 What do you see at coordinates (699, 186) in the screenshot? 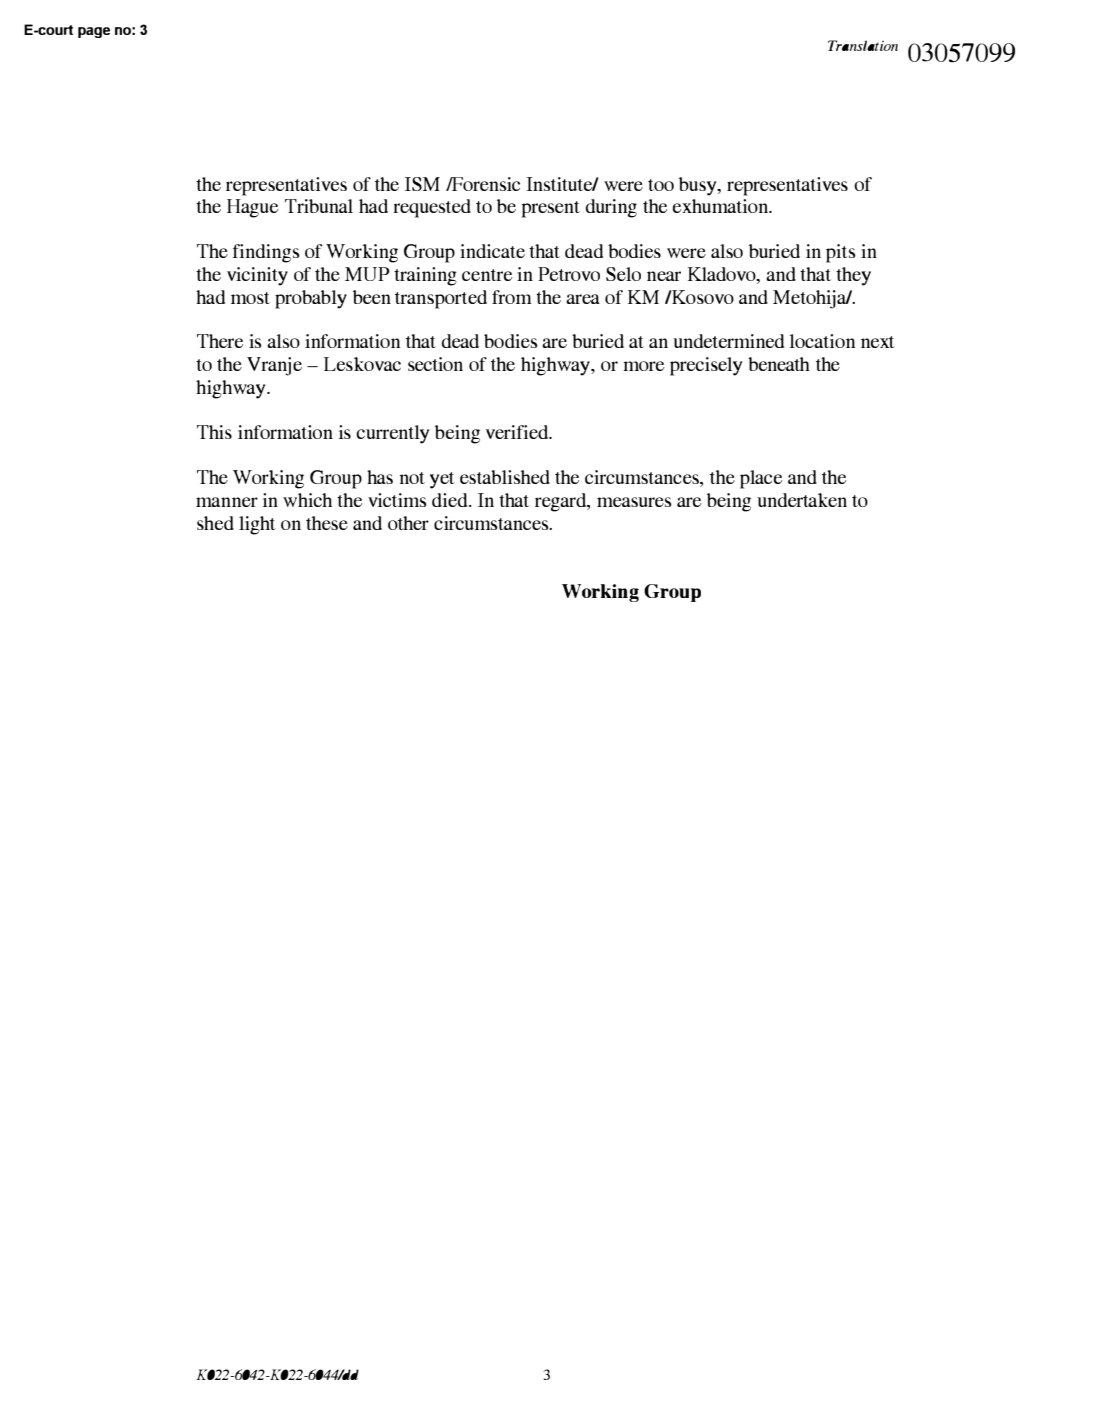
I see `busy` at bounding box center [699, 186].
